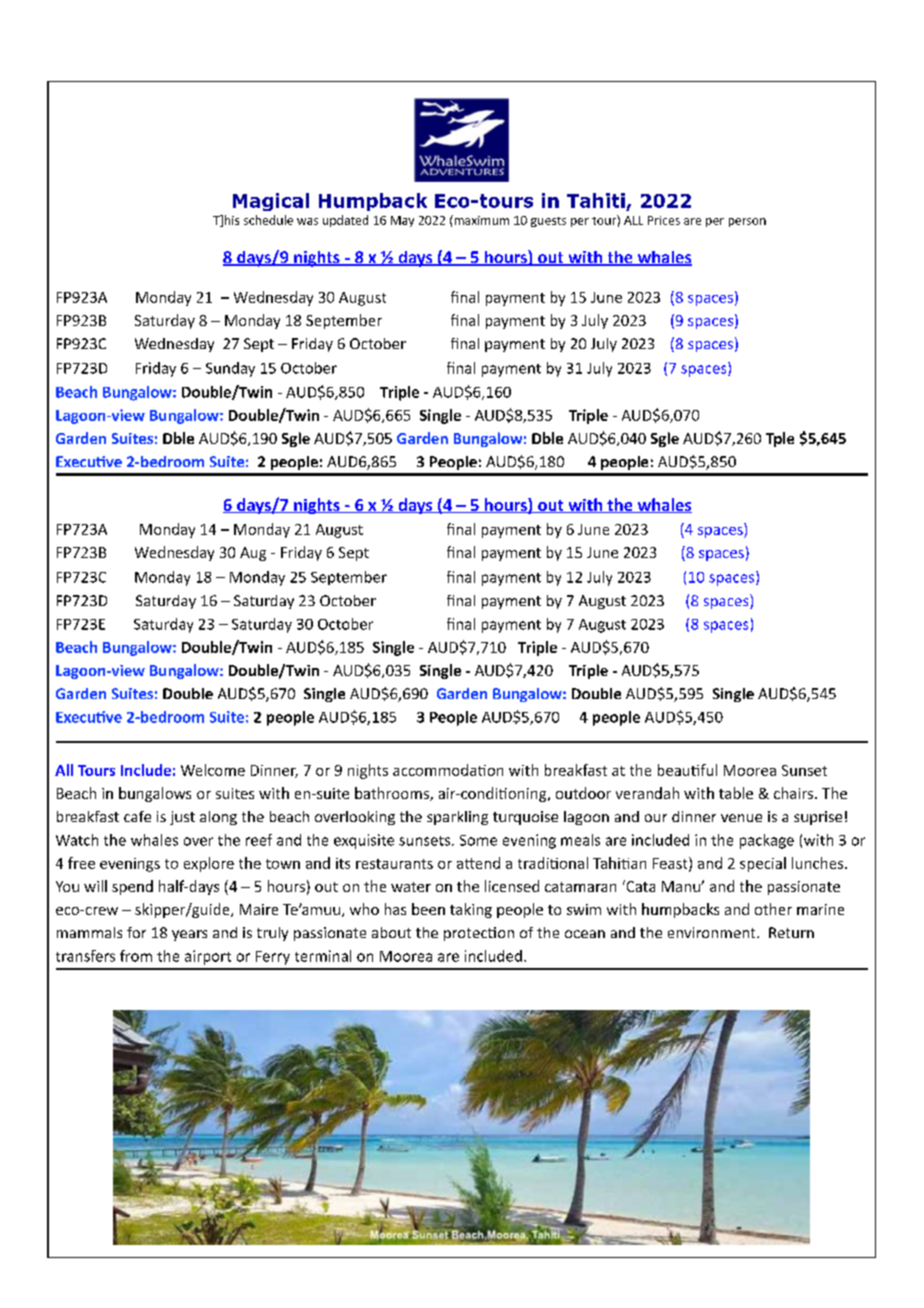 The image size is (924, 1308). I want to click on chairs, so click(795, 793).
